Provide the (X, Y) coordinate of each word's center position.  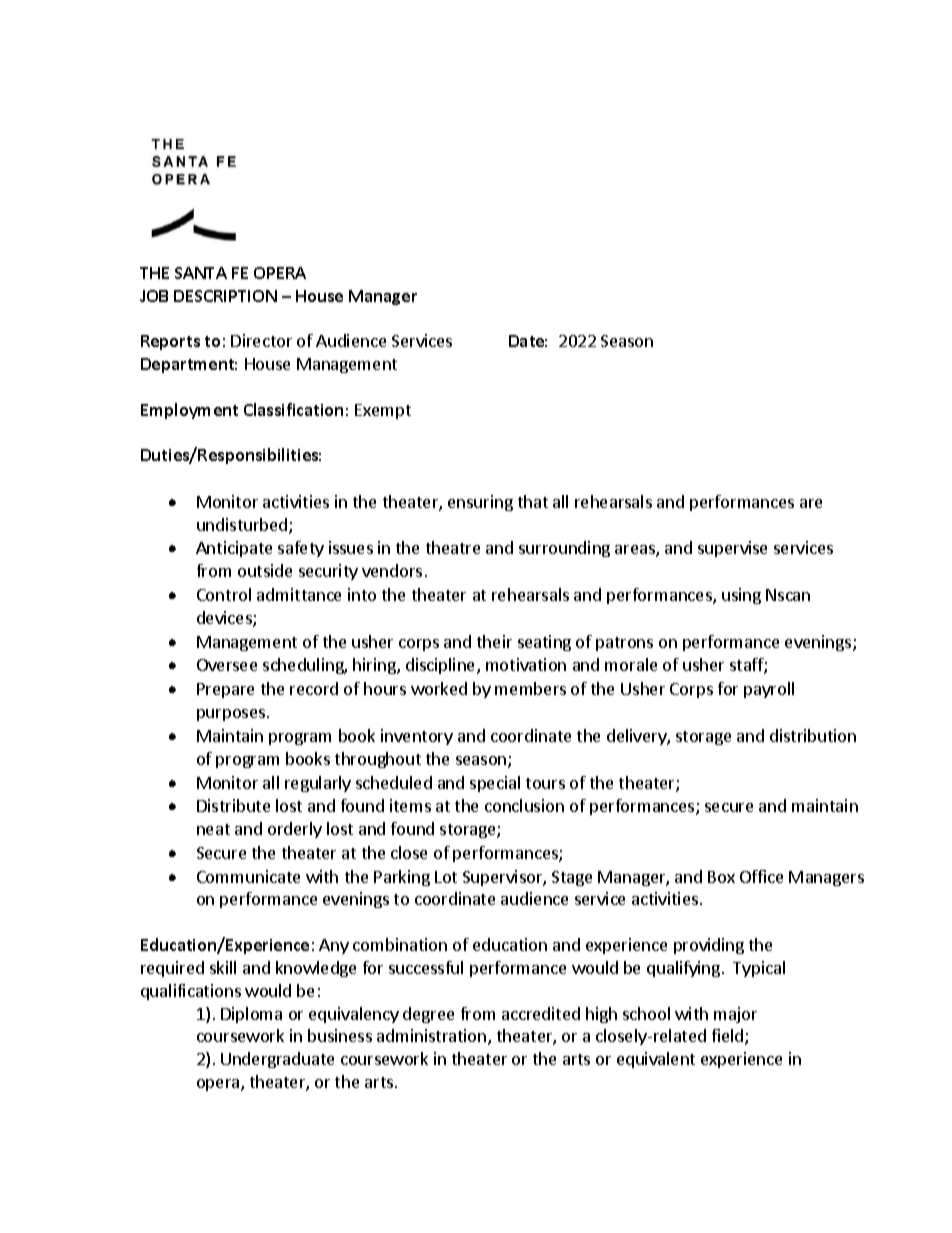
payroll (769, 690)
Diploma (251, 1015)
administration (433, 1037)
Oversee (227, 665)
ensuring (480, 503)
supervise (732, 549)
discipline (442, 666)
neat (213, 829)
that (533, 501)
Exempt (383, 411)
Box (721, 877)
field (729, 1037)
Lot (446, 877)
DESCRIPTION (225, 296)
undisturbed (242, 524)
